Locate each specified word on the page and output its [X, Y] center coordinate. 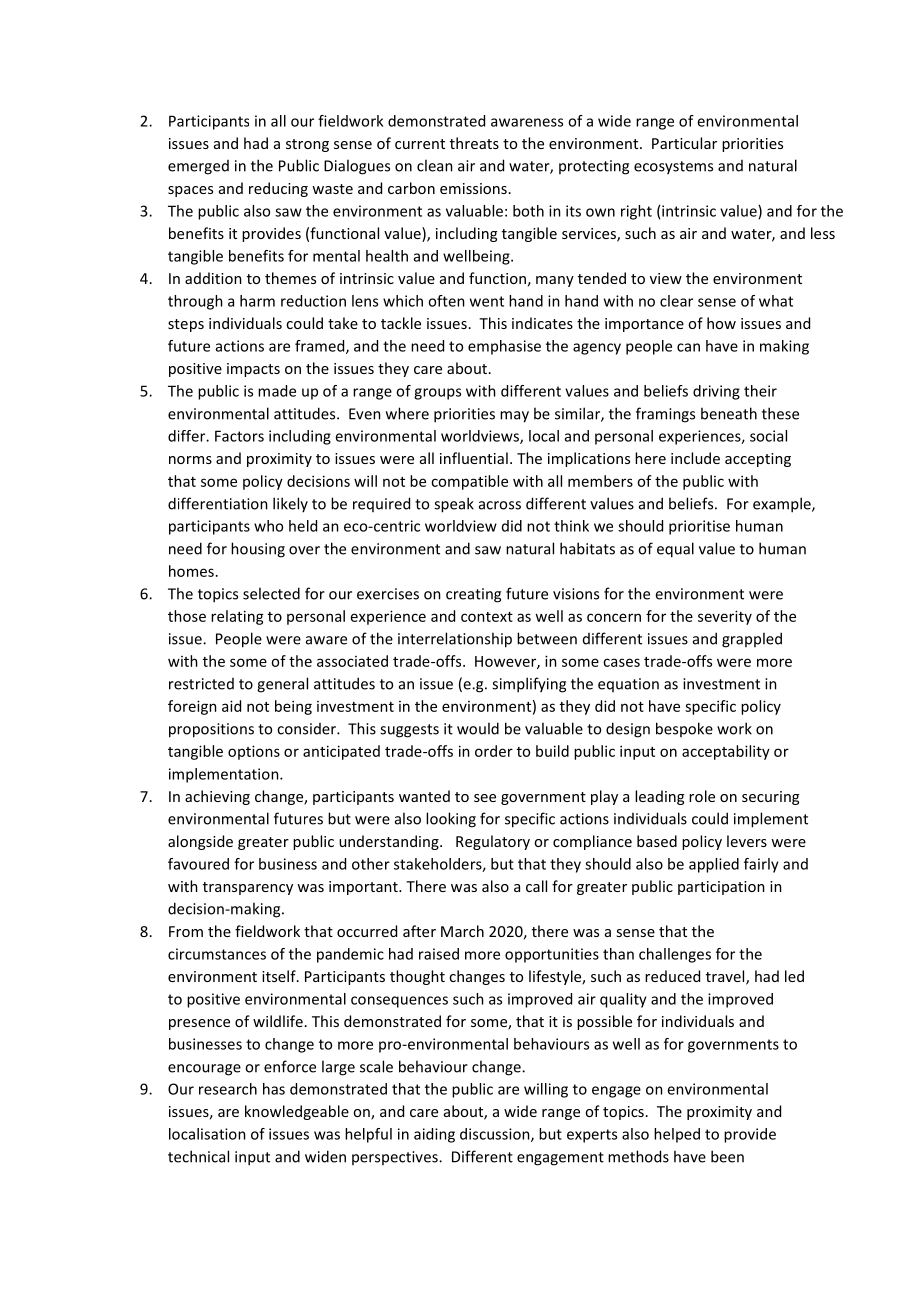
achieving [217, 797]
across [500, 505]
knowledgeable [297, 1112]
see [485, 798]
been [727, 1156]
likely [290, 504]
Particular [684, 143]
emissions [473, 188]
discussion [496, 1135]
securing [770, 798]
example [783, 505]
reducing [278, 189]
